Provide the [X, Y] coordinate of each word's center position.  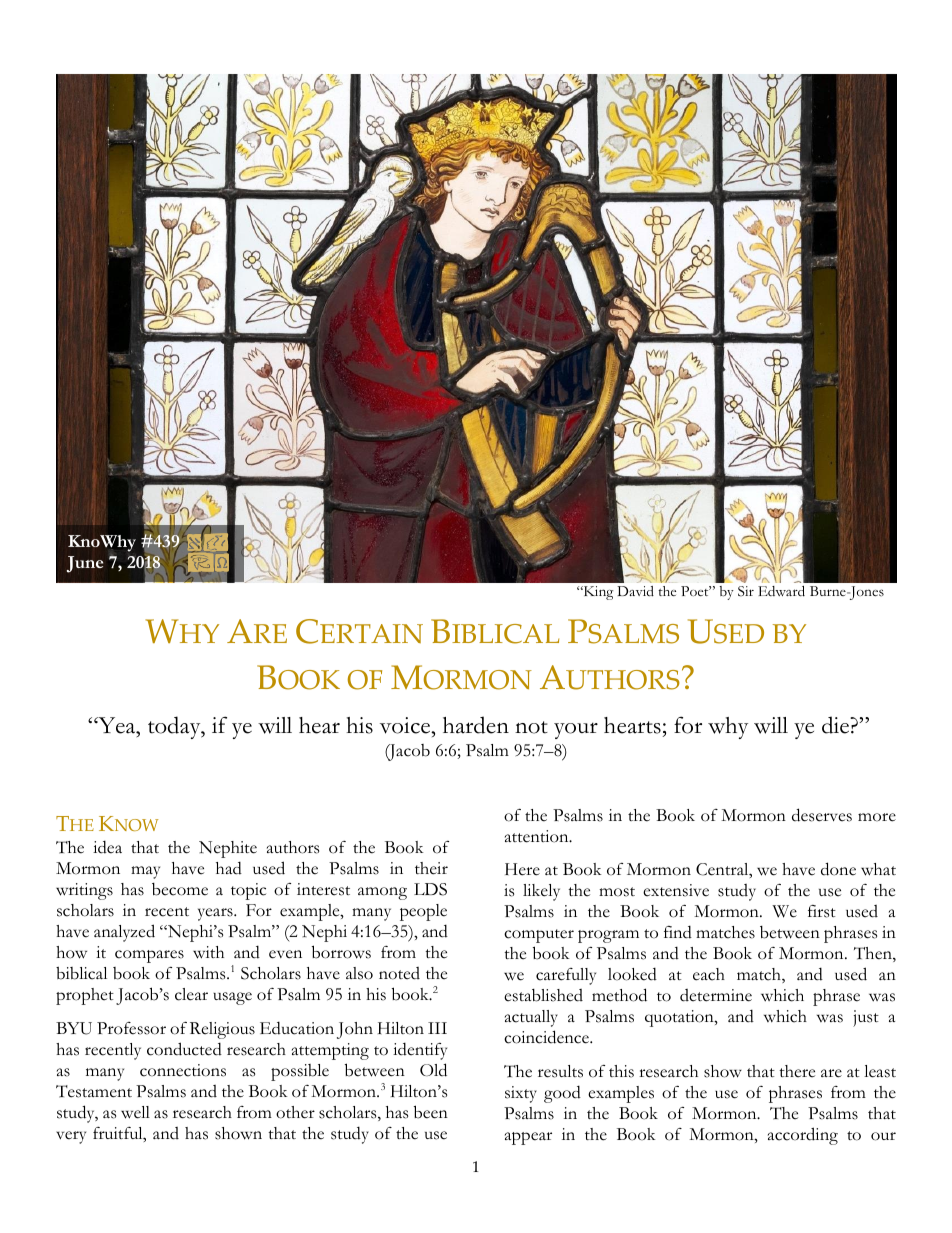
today [175, 727]
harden [476, 725]
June [85, 564]
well [135, 1112]
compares [149, 956]
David [635, 591]
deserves [822, 815]
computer [539, 936]
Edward [781, 591]
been [431, 1112]
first [822, 911]
